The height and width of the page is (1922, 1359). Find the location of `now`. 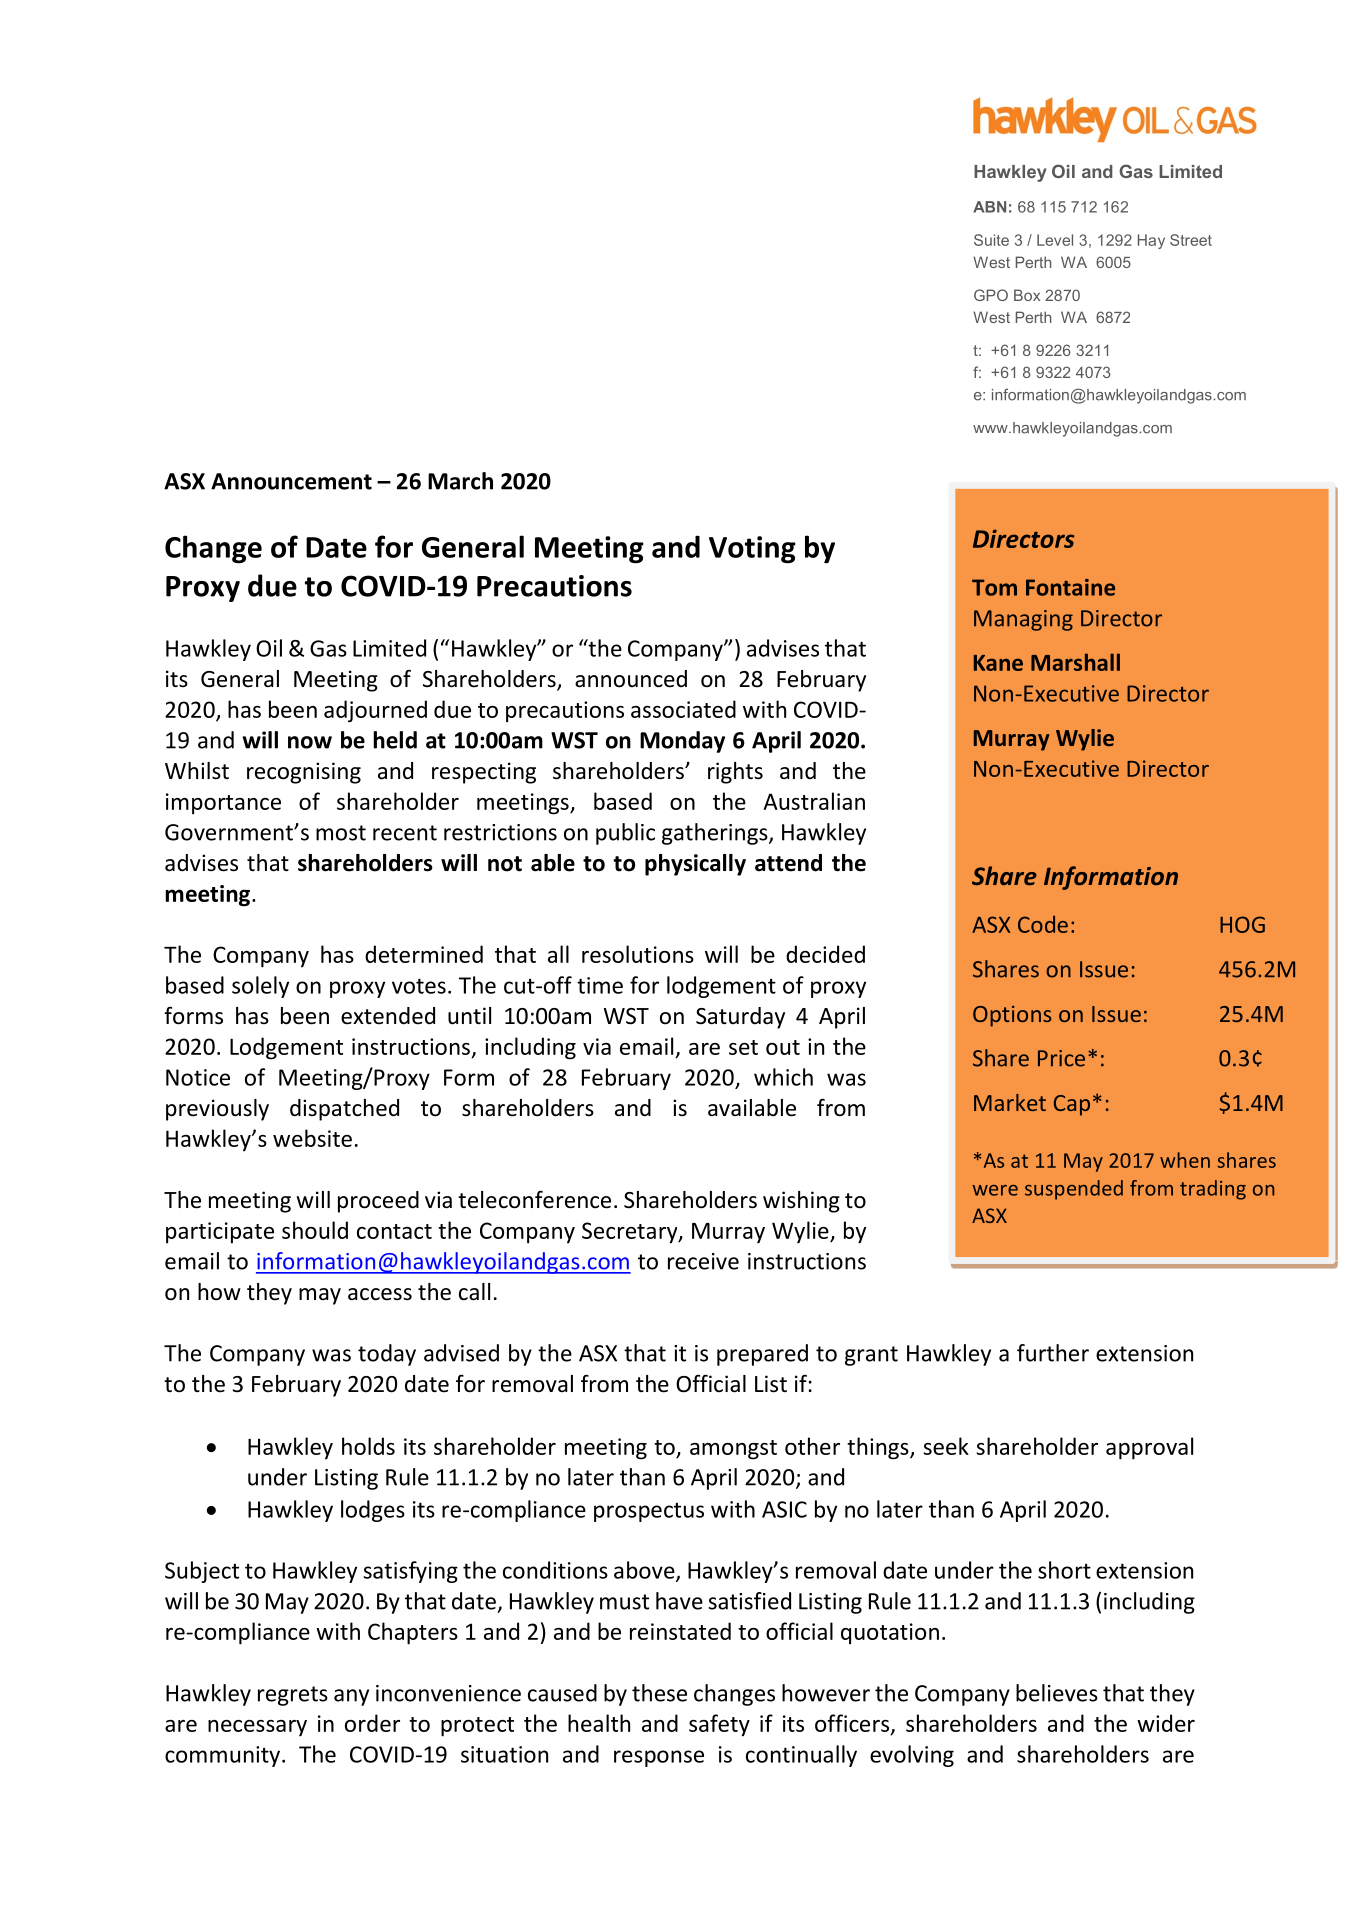

now is located at coordinates (310, 742).
